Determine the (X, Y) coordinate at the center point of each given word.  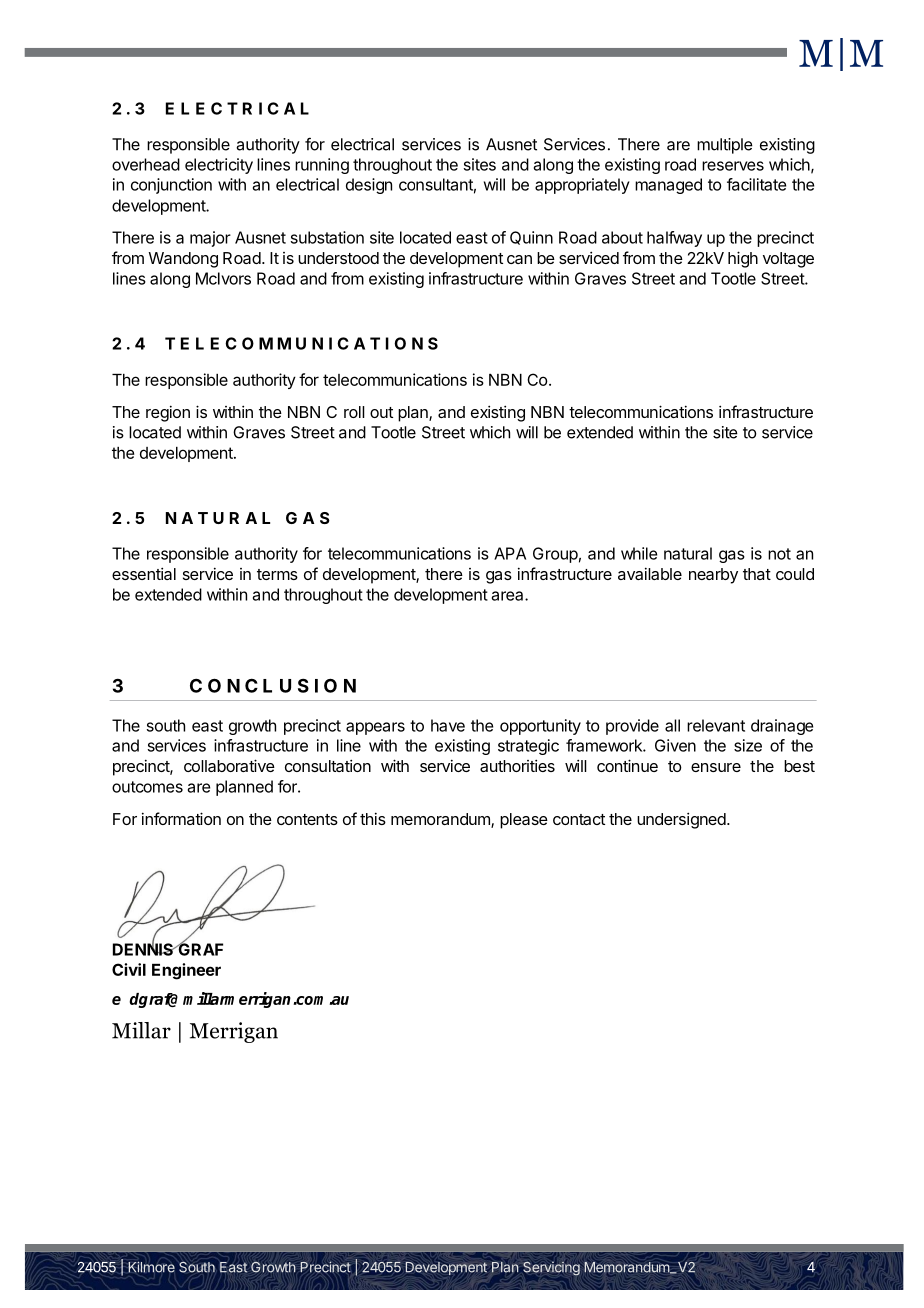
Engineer (186, 971)
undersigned (681, 820)
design (369, 186)
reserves (733, 166)
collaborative (229, 765)
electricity (219, 166)
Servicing (551, 1268)
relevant (716, 725)
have (448, 725)
